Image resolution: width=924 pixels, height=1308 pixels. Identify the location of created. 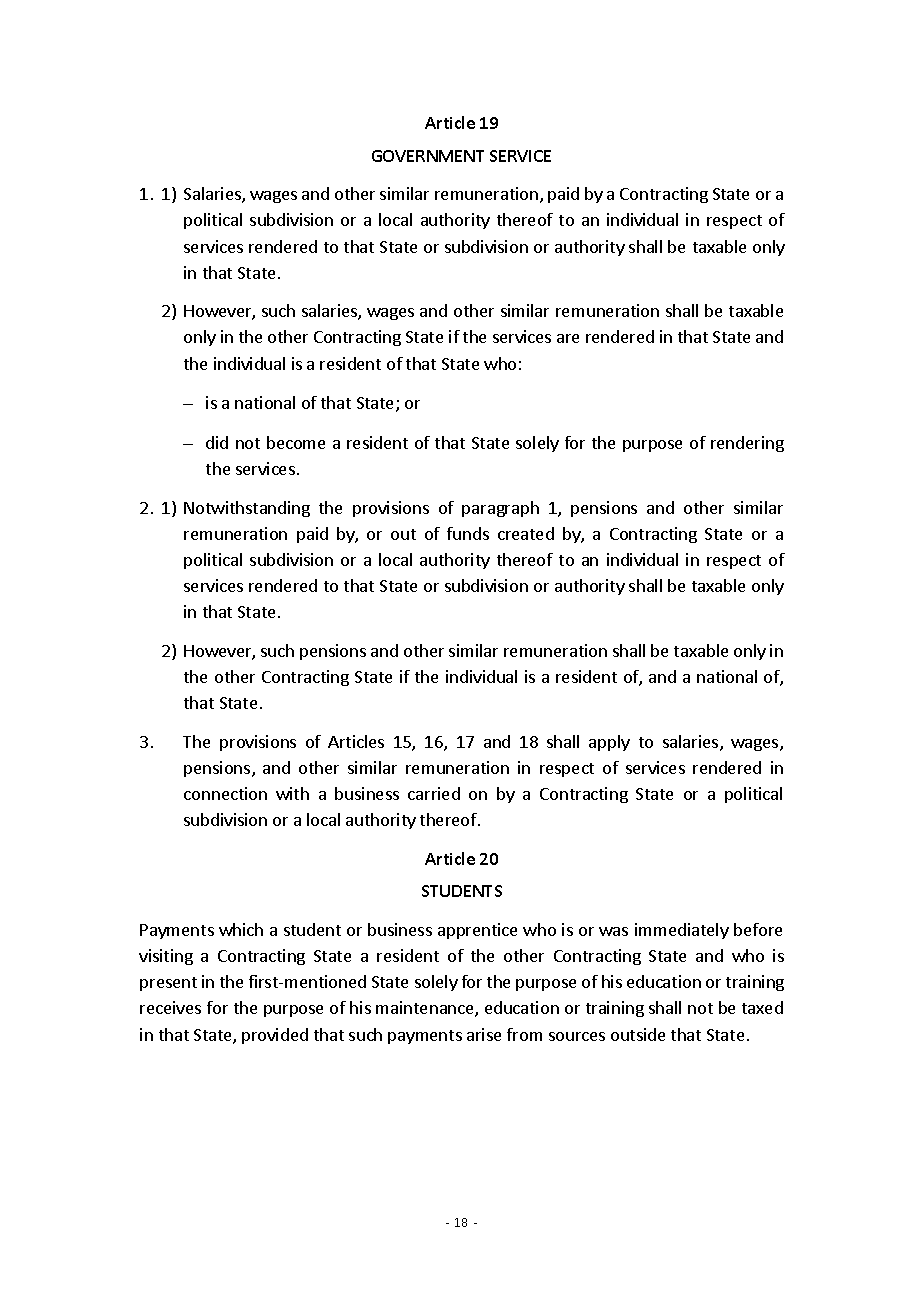
(526, 533).
